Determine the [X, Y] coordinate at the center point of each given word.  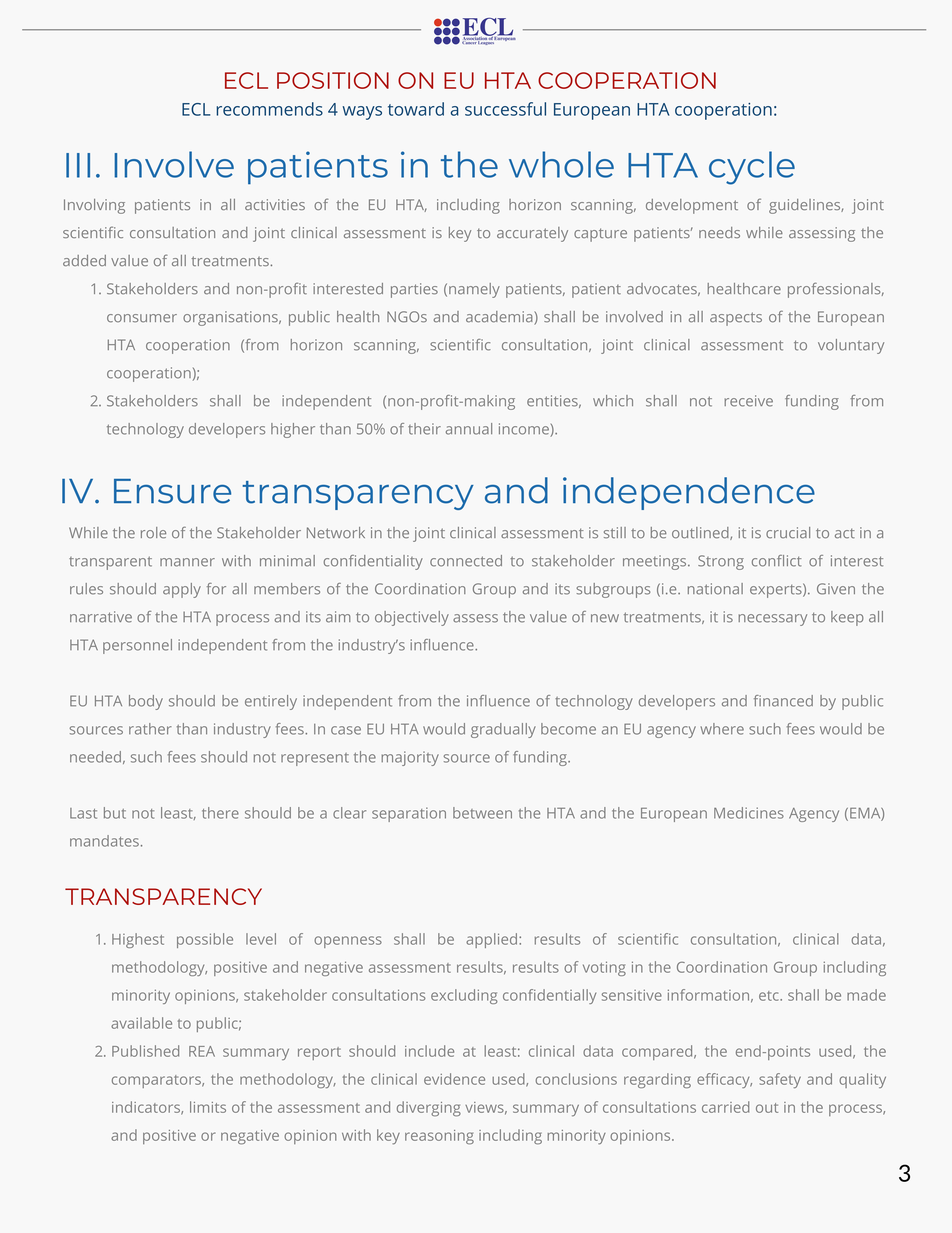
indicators [147, 1108]
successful [505, 109]
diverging [429, 1109]
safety [780, 1080]
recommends [269, 109]
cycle [752, 168]
